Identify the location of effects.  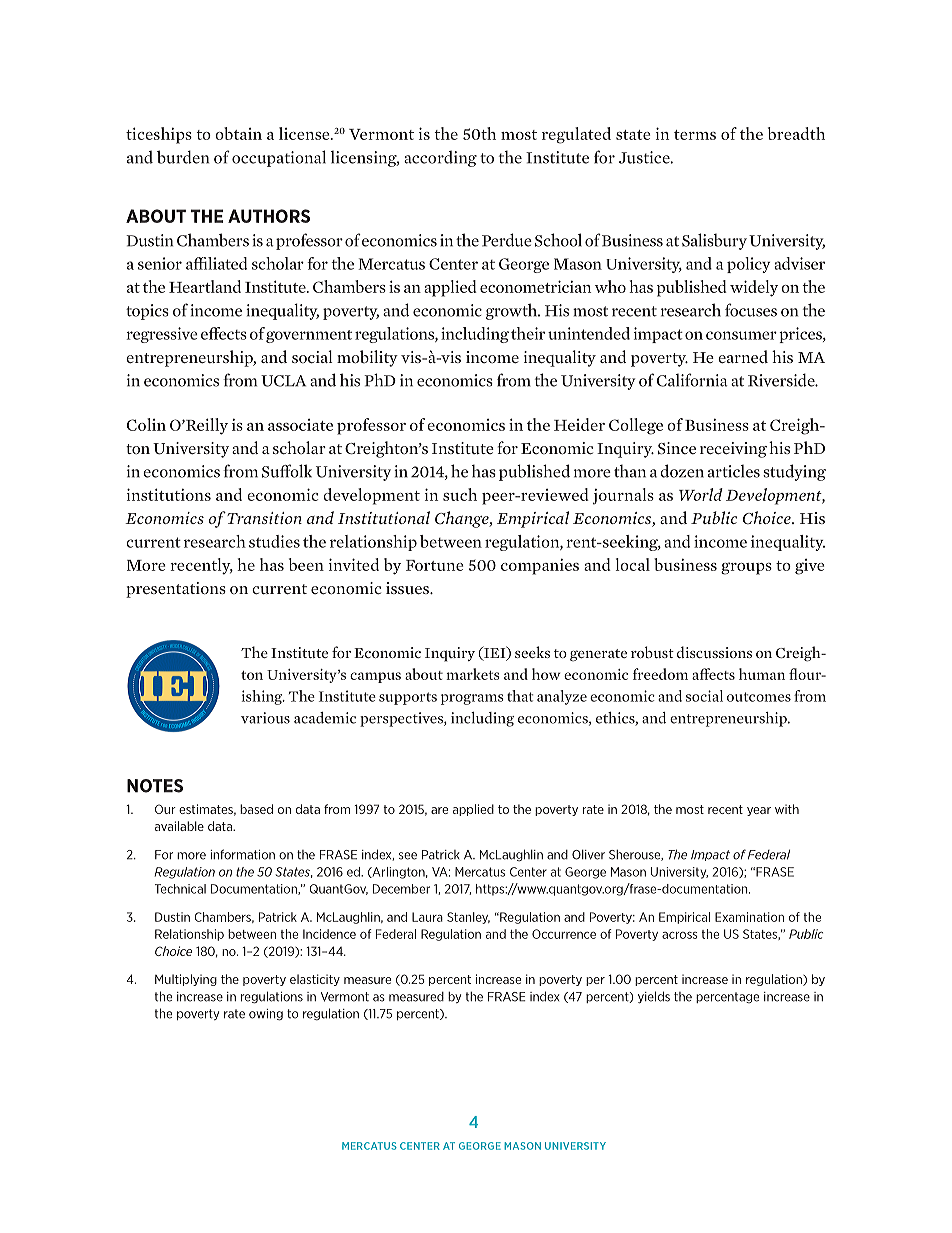
(224, 333).
